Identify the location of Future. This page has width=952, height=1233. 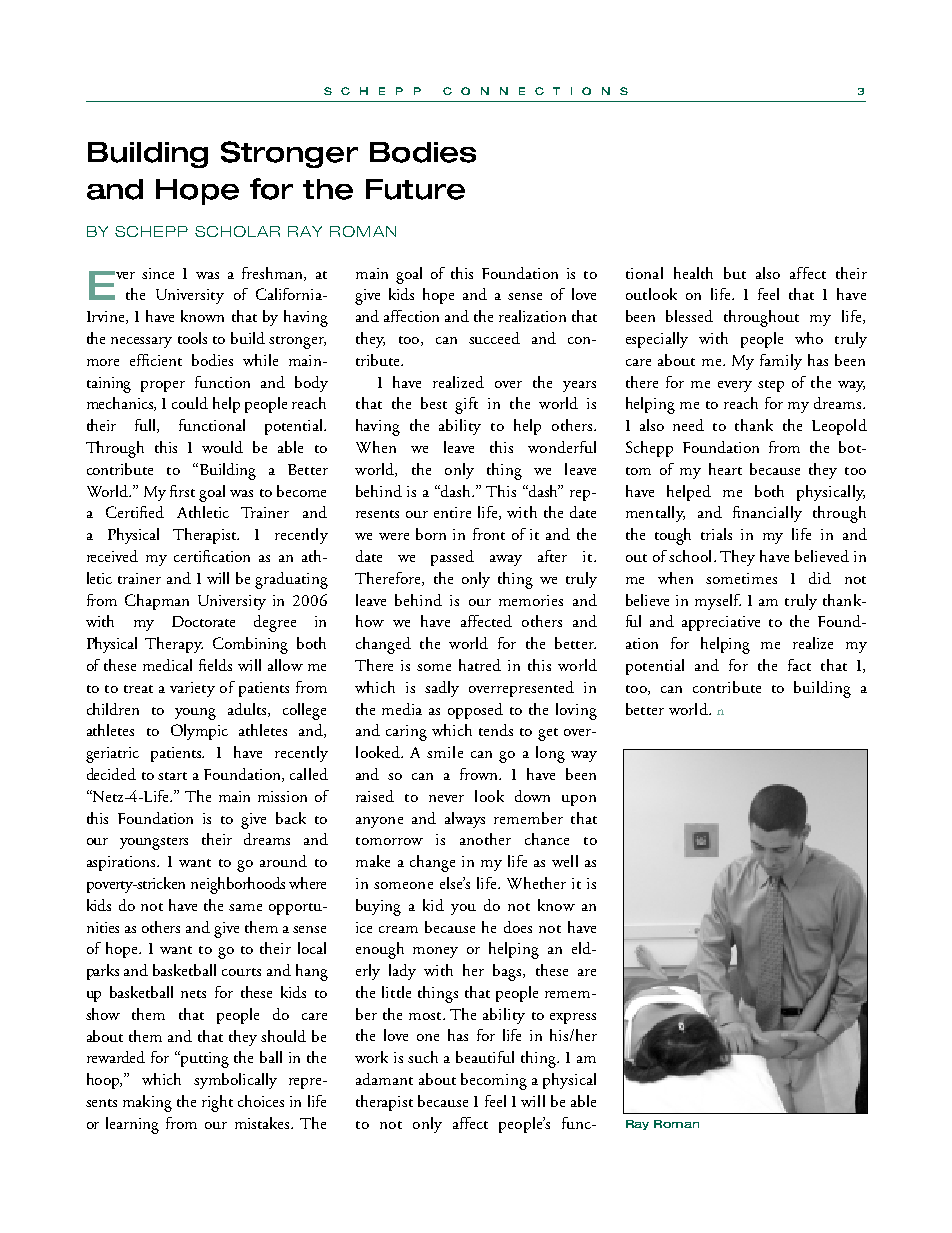
(415, 189).
